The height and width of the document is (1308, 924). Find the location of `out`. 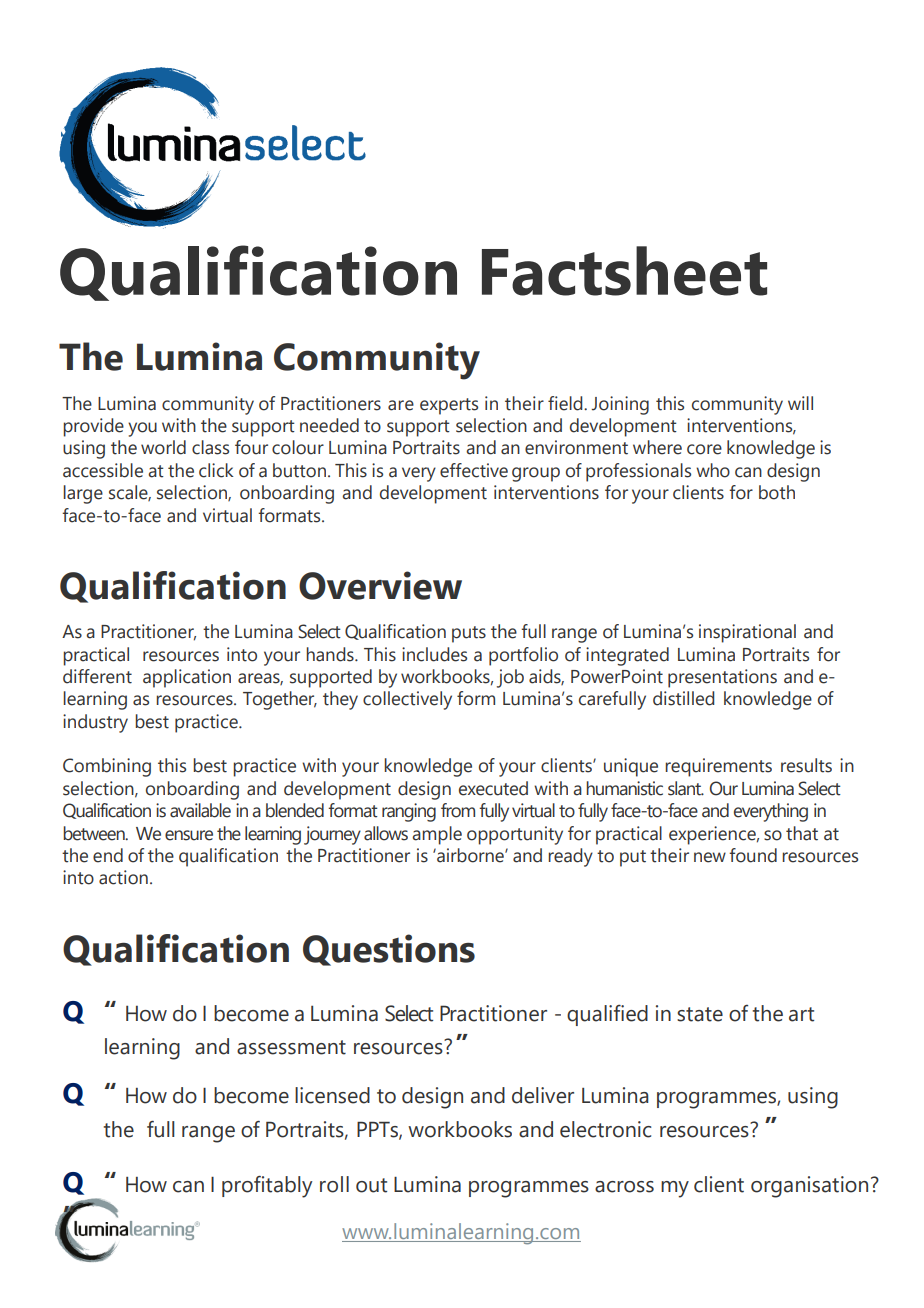

out is located at coordinates (371, 1185).
